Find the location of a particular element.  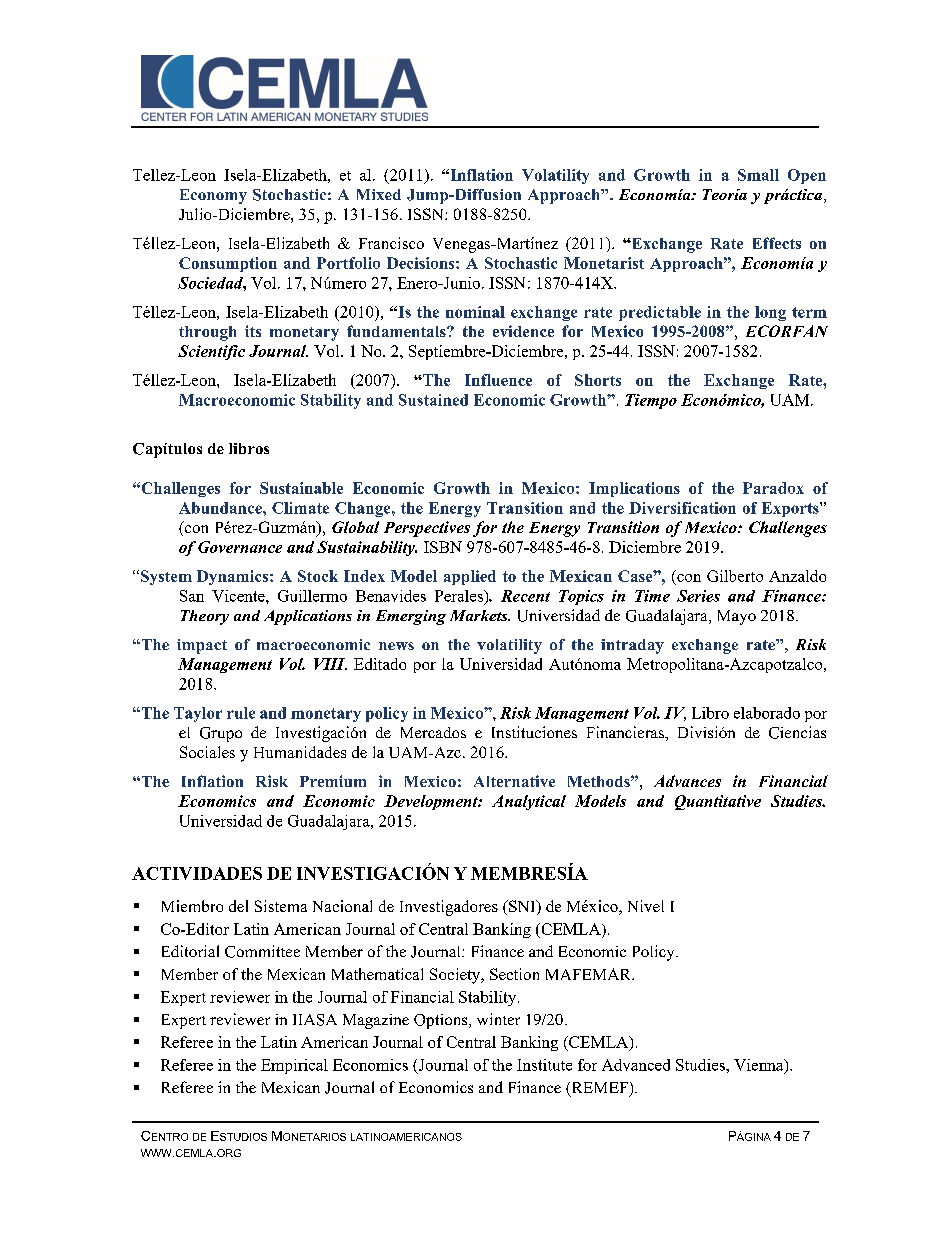

Perspectives is located at coordinates (427, 529).
